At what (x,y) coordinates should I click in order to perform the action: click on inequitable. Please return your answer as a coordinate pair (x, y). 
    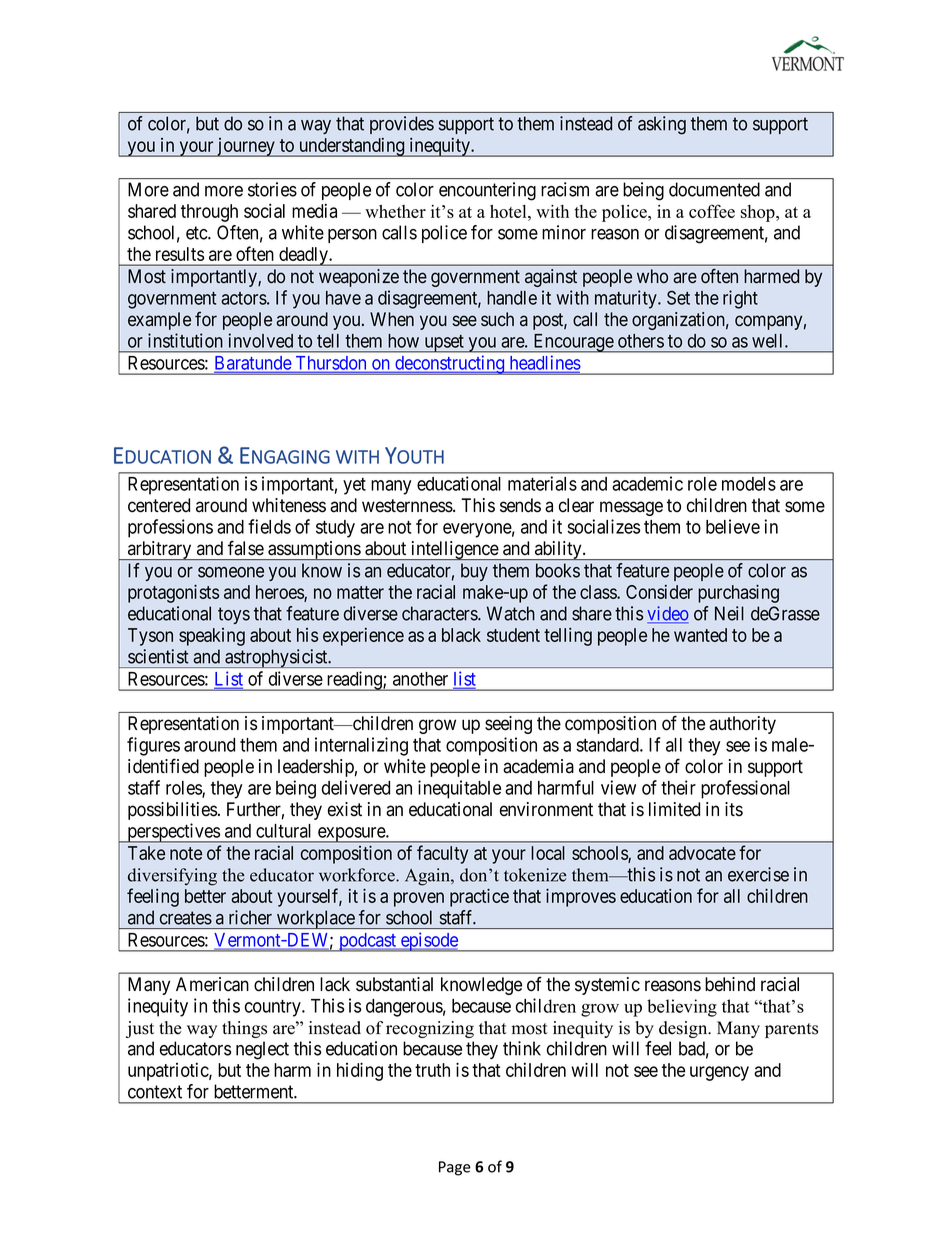
    Looking at the image, I should click on (459, 789).
